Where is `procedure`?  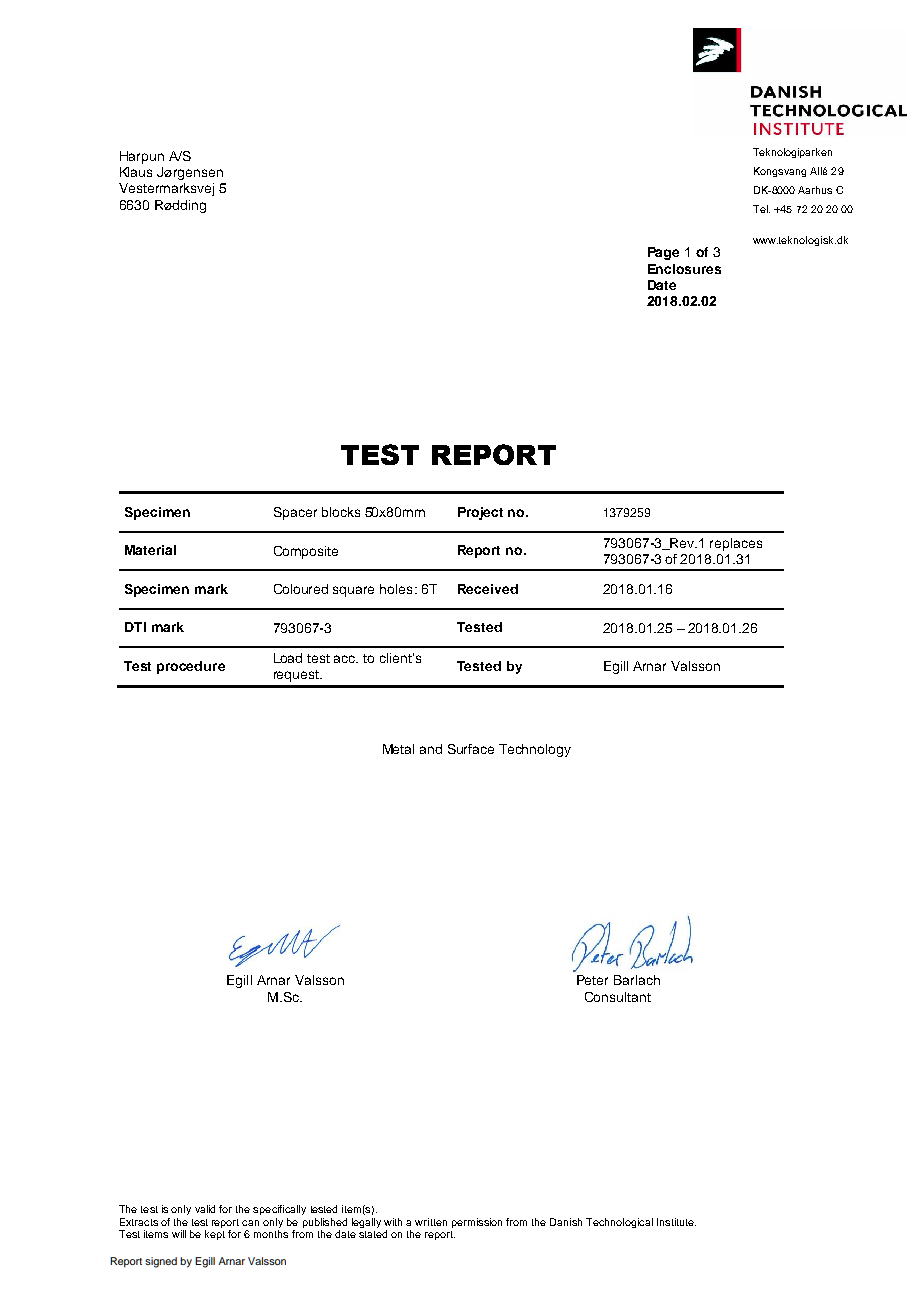 procedure is located at coordinates (191, 667).
